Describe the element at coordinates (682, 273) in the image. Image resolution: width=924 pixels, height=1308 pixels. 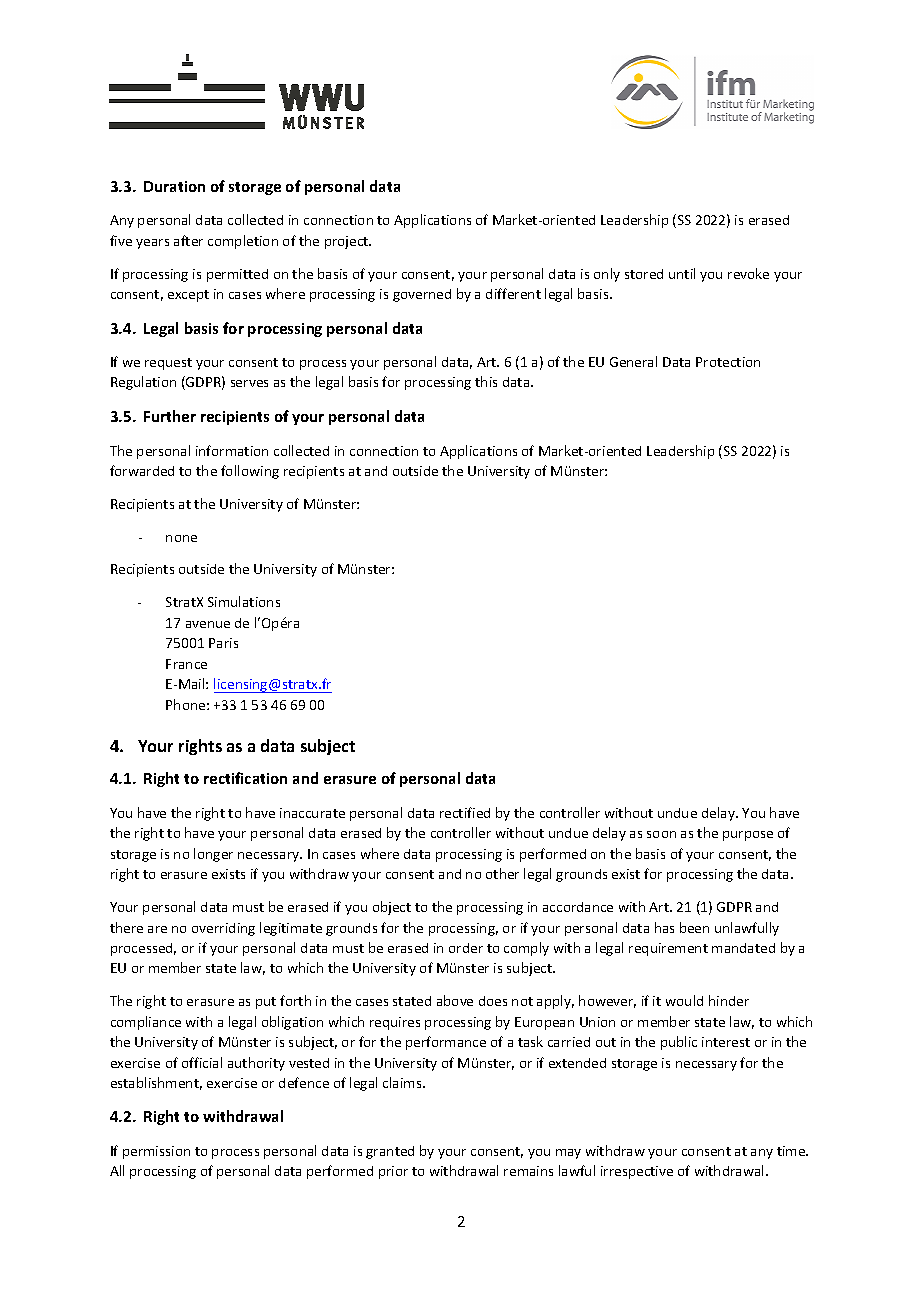
I see `until` at that location.
